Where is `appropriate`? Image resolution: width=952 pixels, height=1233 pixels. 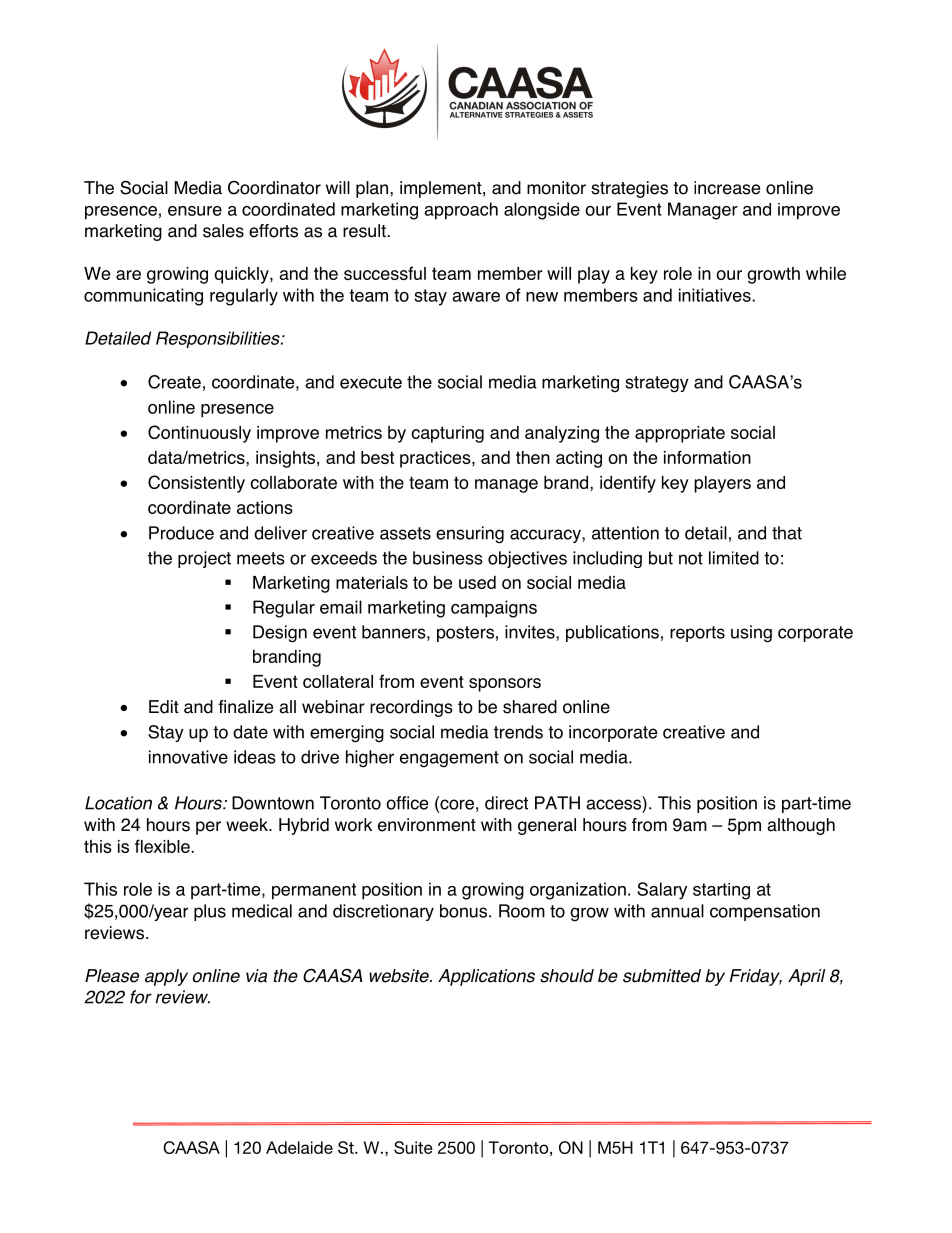
appropriate is located at coordinates (680, 434).
